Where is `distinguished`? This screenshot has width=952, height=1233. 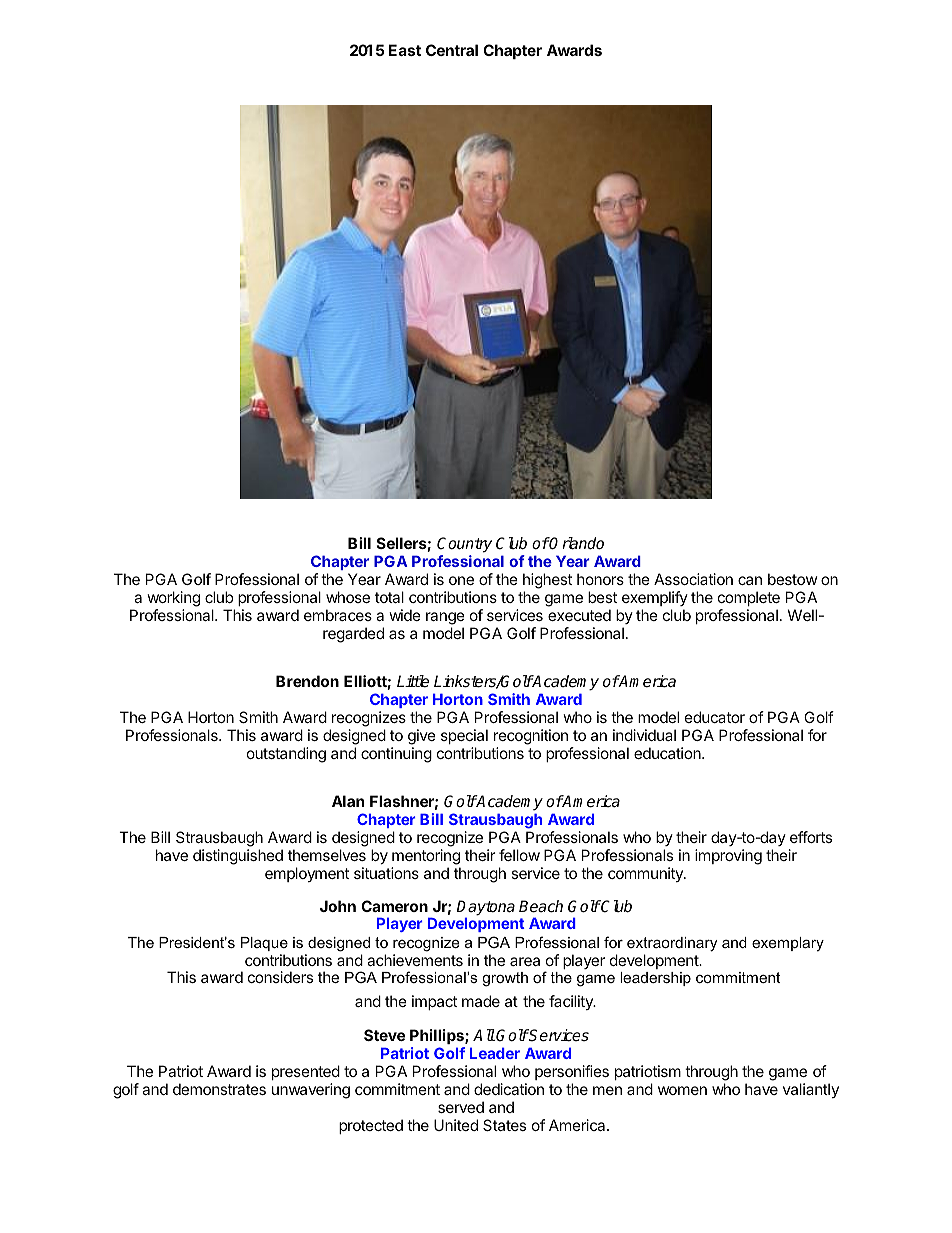
distinguished is located at coordinates (238, 857).
